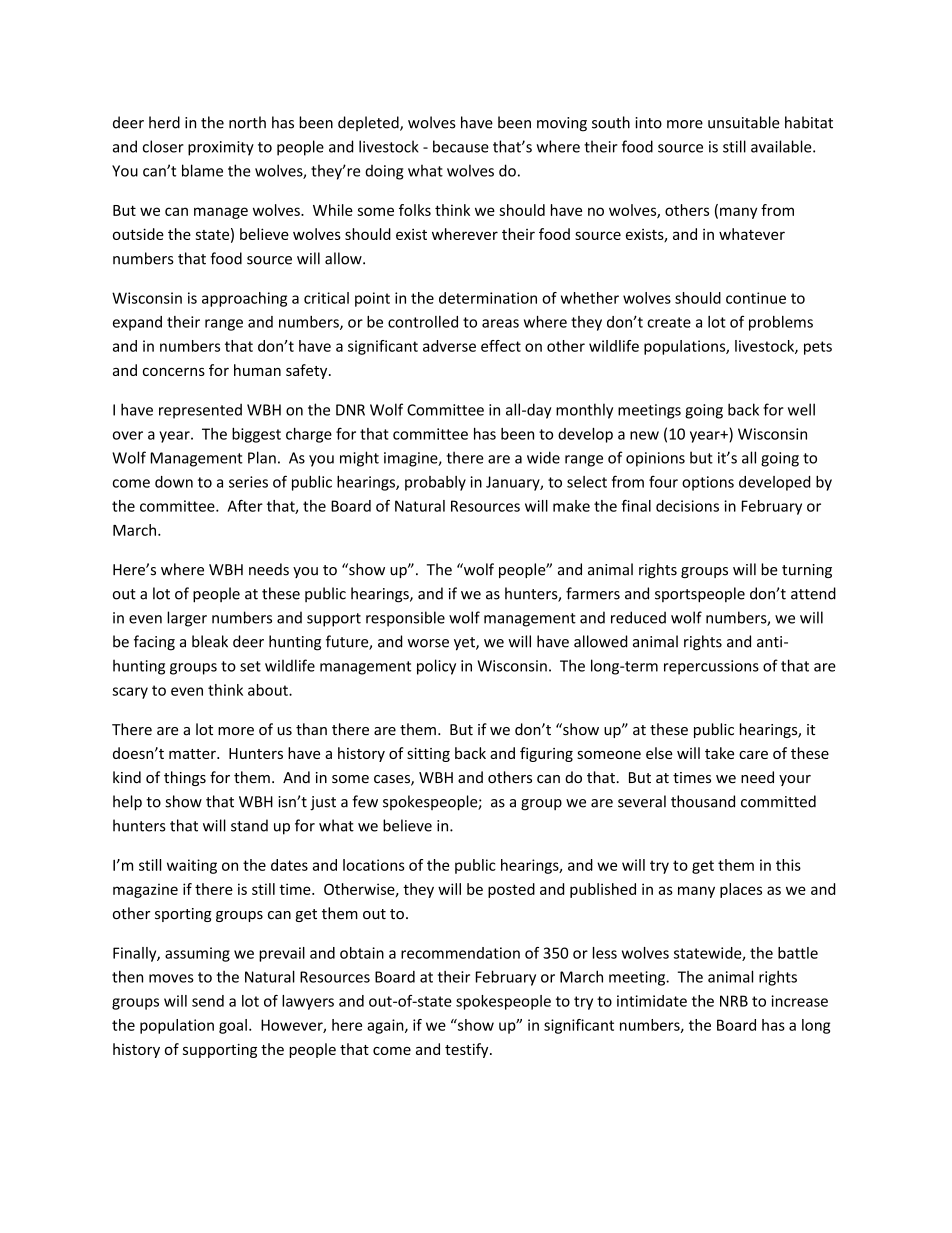 The image size is (952, 1233). I want to click on unsuitable, so click(744, 122).
